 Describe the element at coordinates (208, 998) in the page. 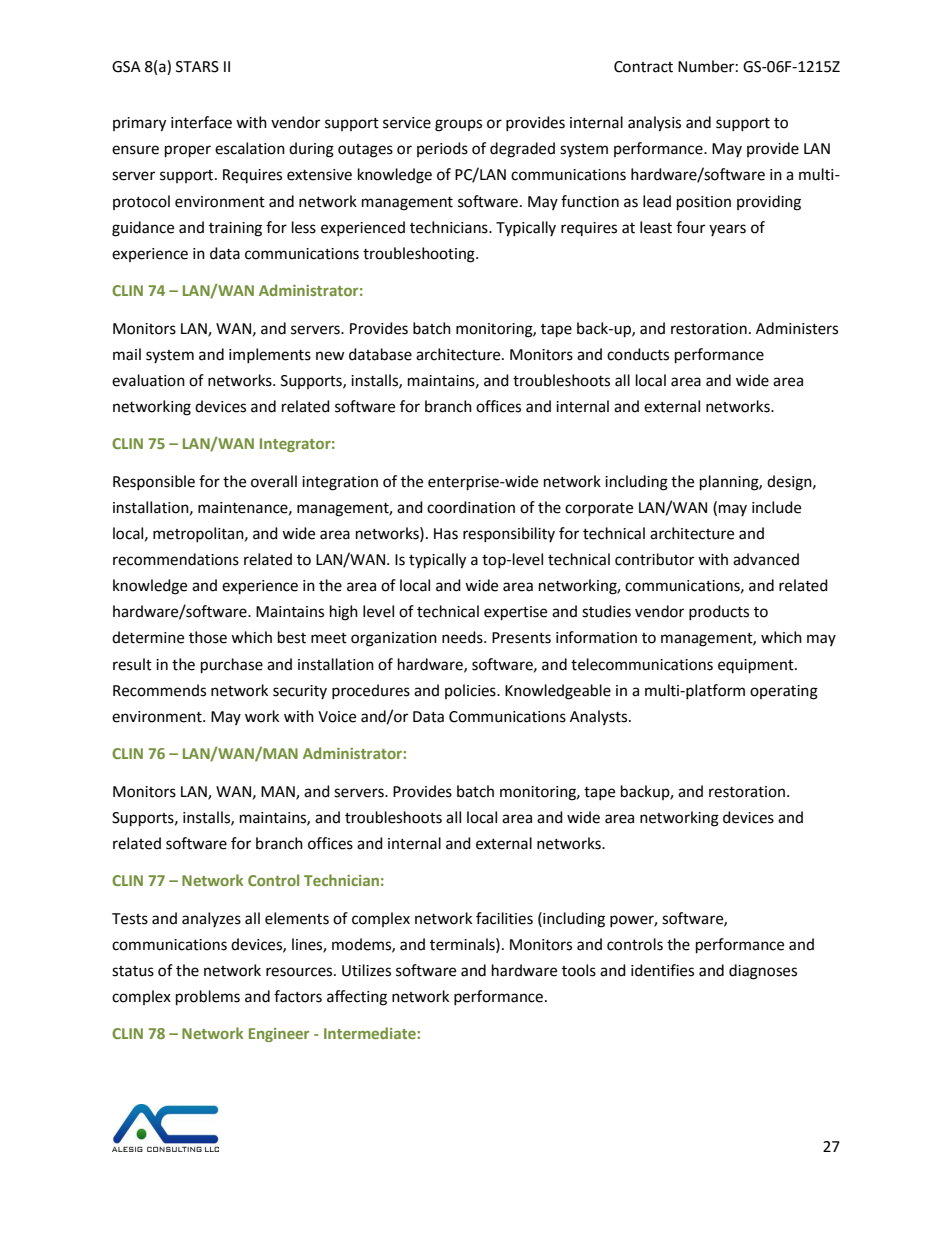

I see `problems` at that location.
